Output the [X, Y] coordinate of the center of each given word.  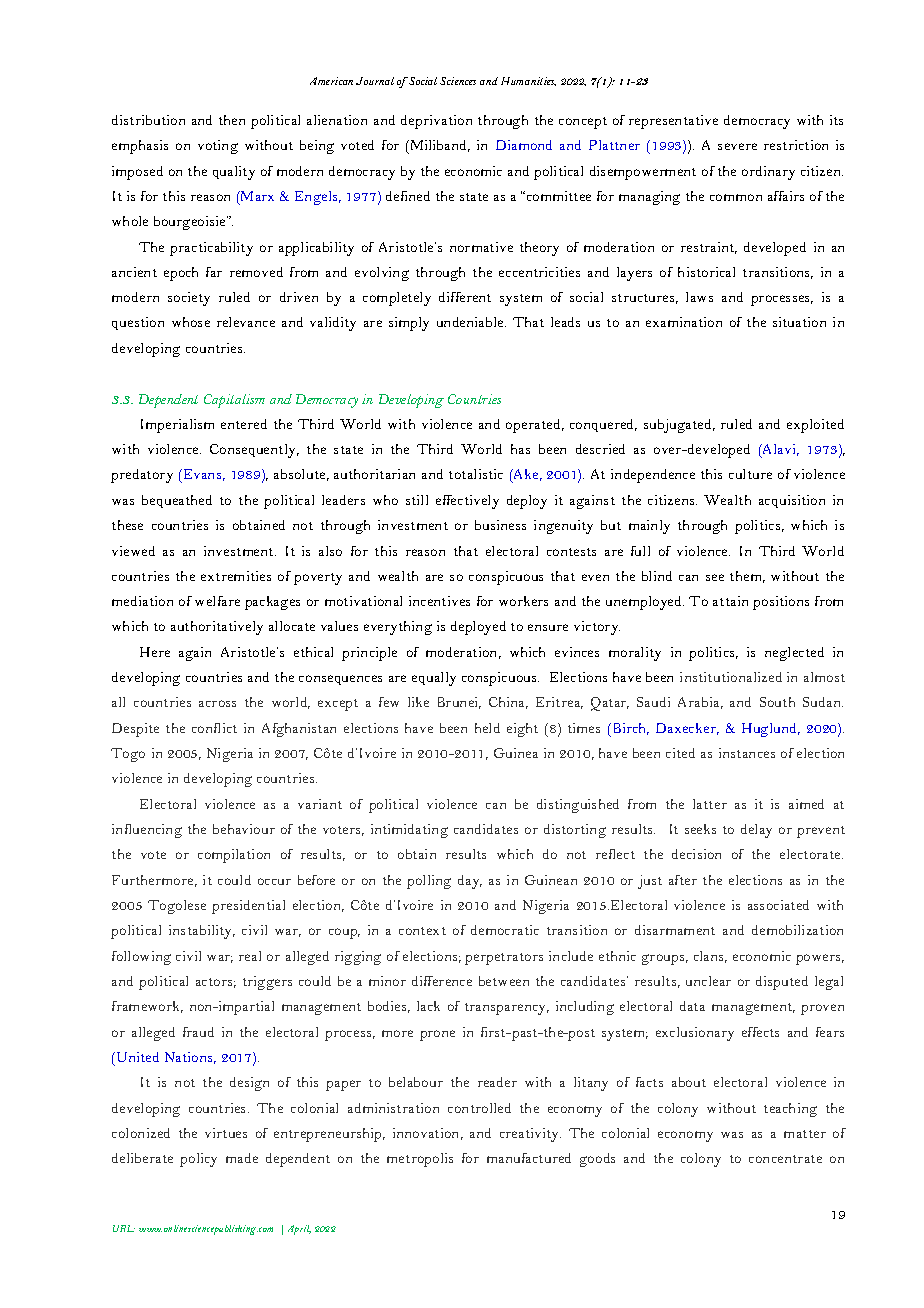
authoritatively [217, 628]
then [232, 120]
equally [434, 679]
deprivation [436, 122]
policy [198, 1160]
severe [737, 146]
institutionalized [731, 677]
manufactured [529, 1158]
